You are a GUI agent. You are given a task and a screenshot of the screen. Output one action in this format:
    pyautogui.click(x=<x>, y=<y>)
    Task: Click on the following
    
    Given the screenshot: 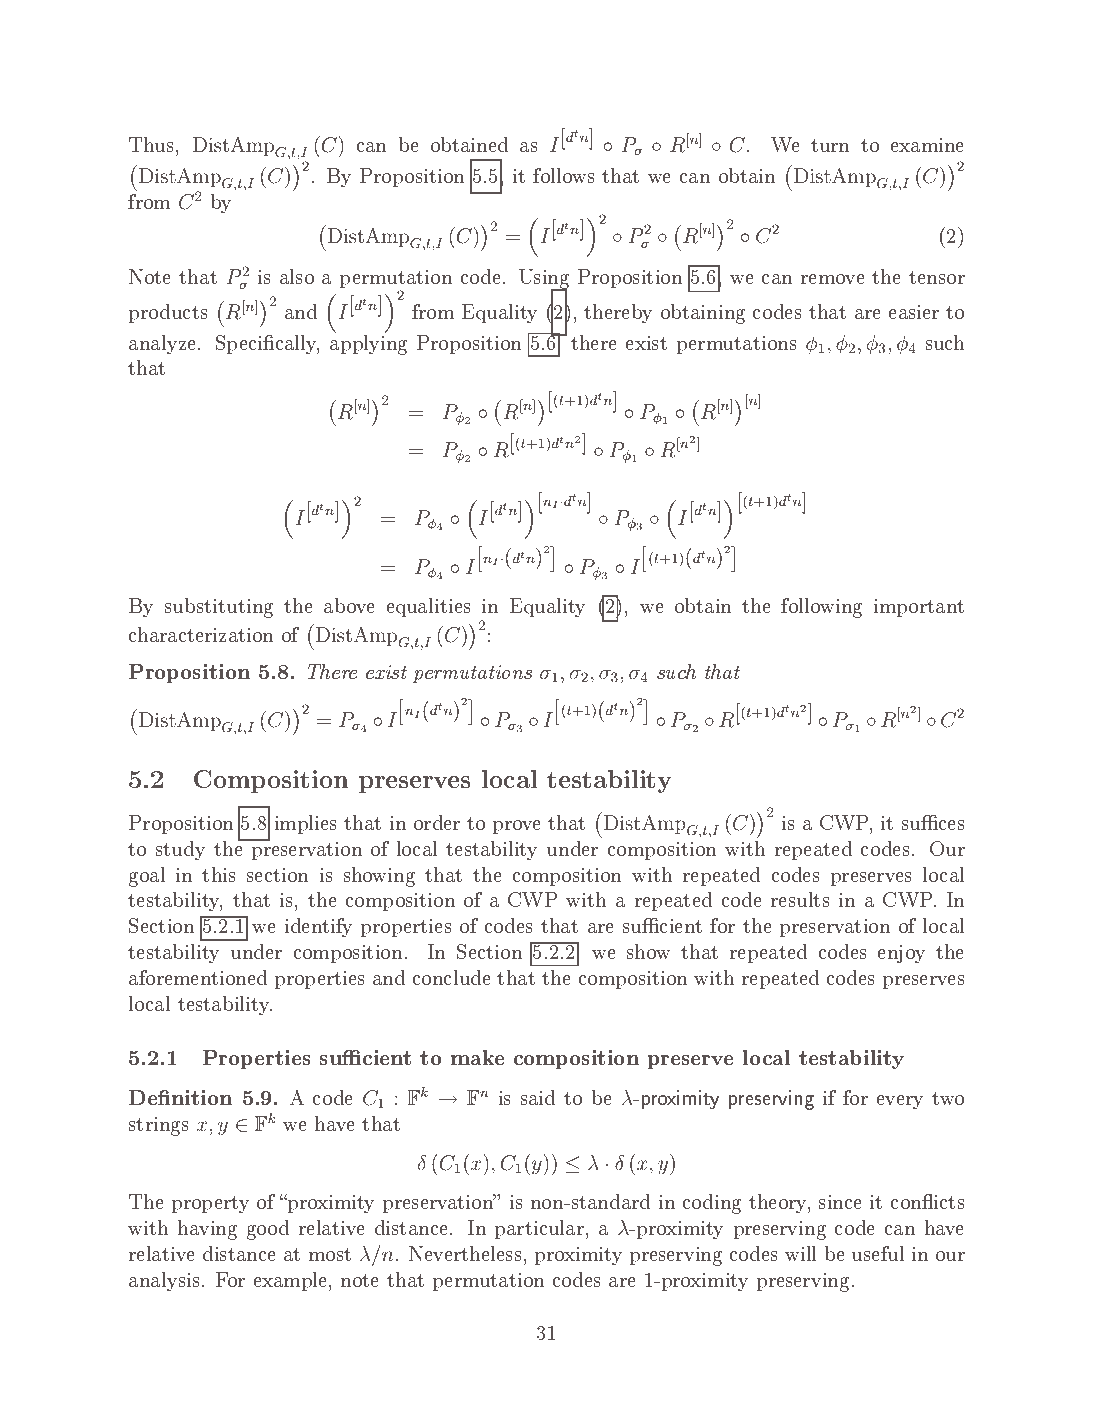 What is the action you would take?
    pyautogui.click(x=821, y=608)
